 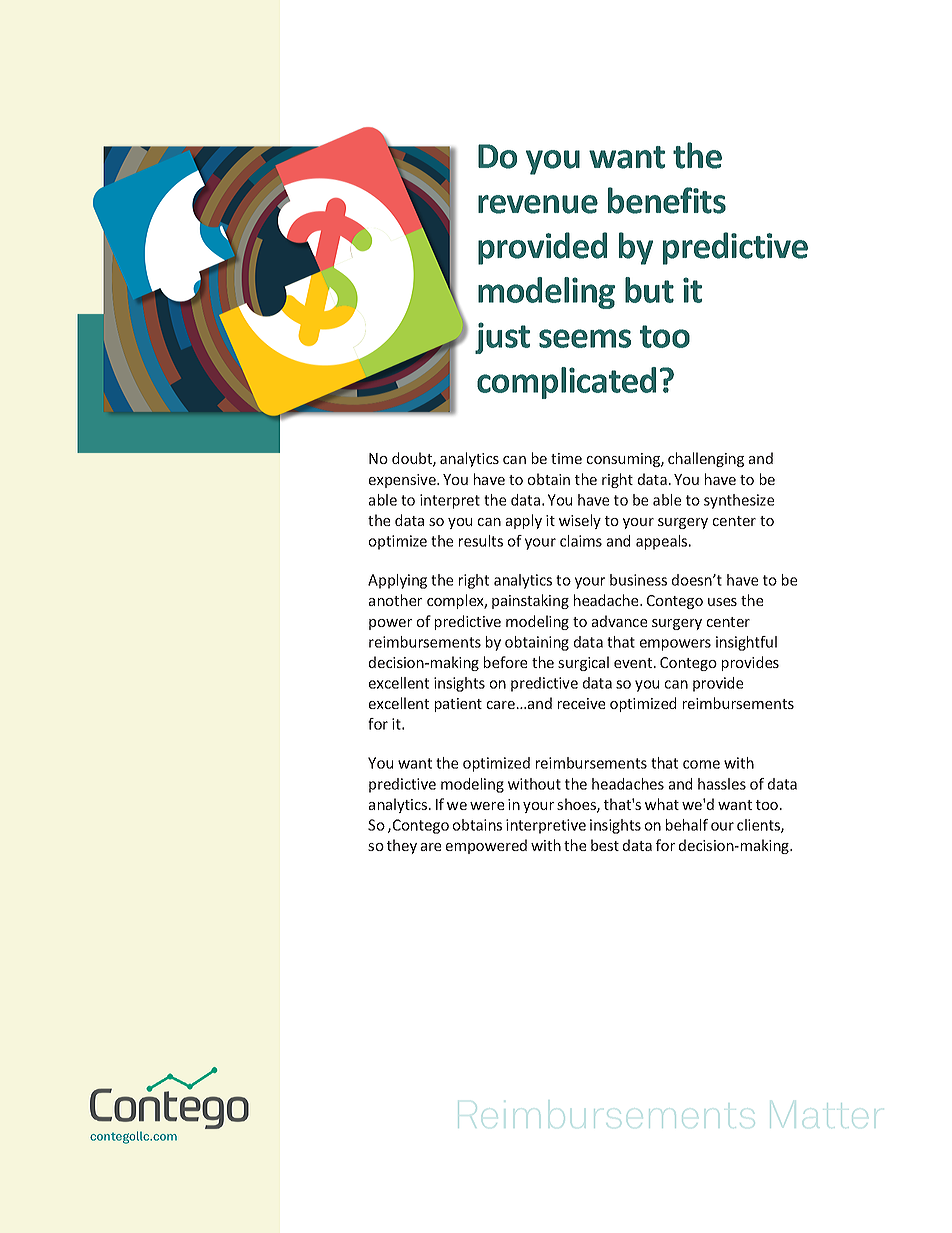 I want to click on challenging, so click(x=706, y=459).
